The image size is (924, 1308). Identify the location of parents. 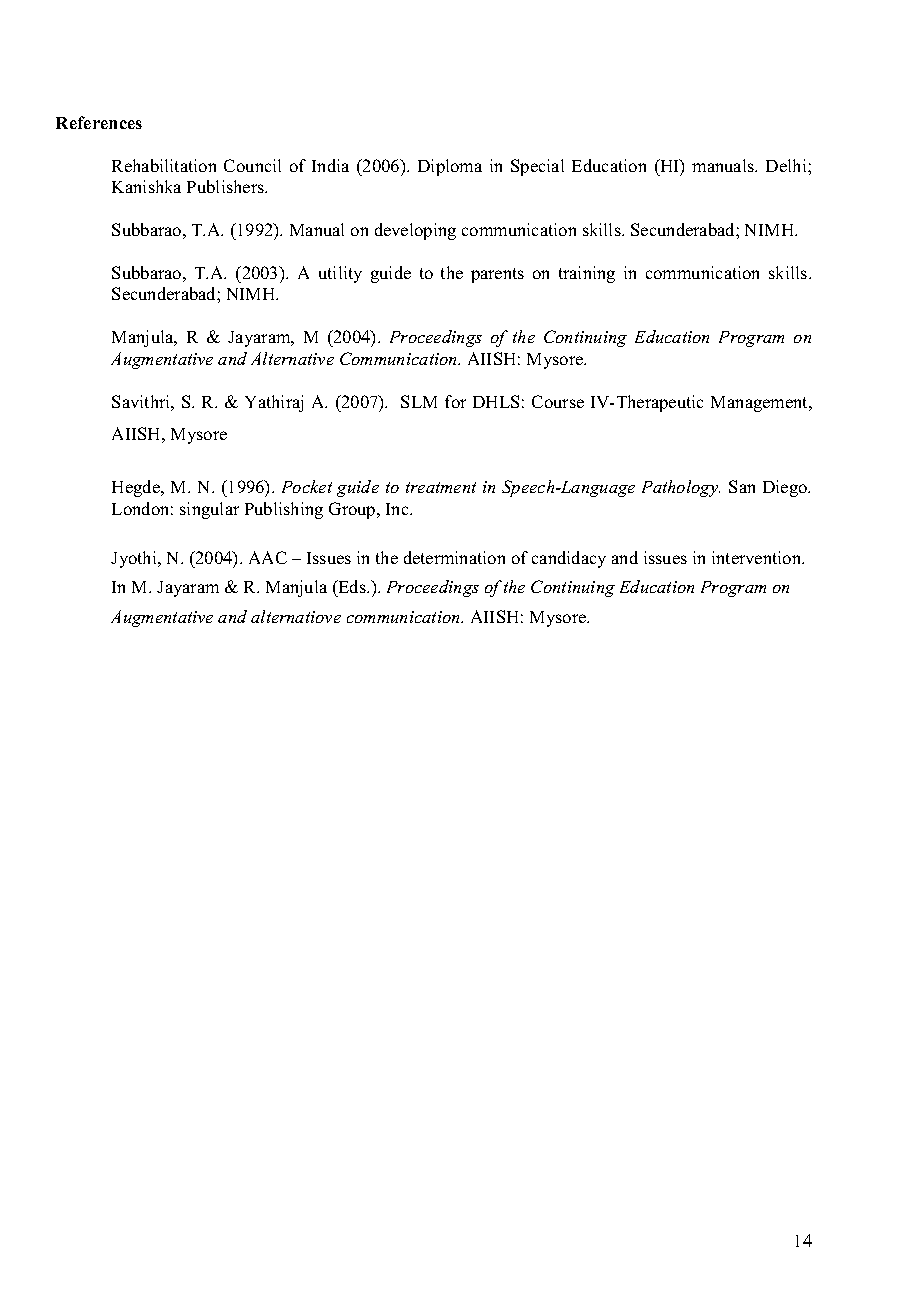
(497, 275).
